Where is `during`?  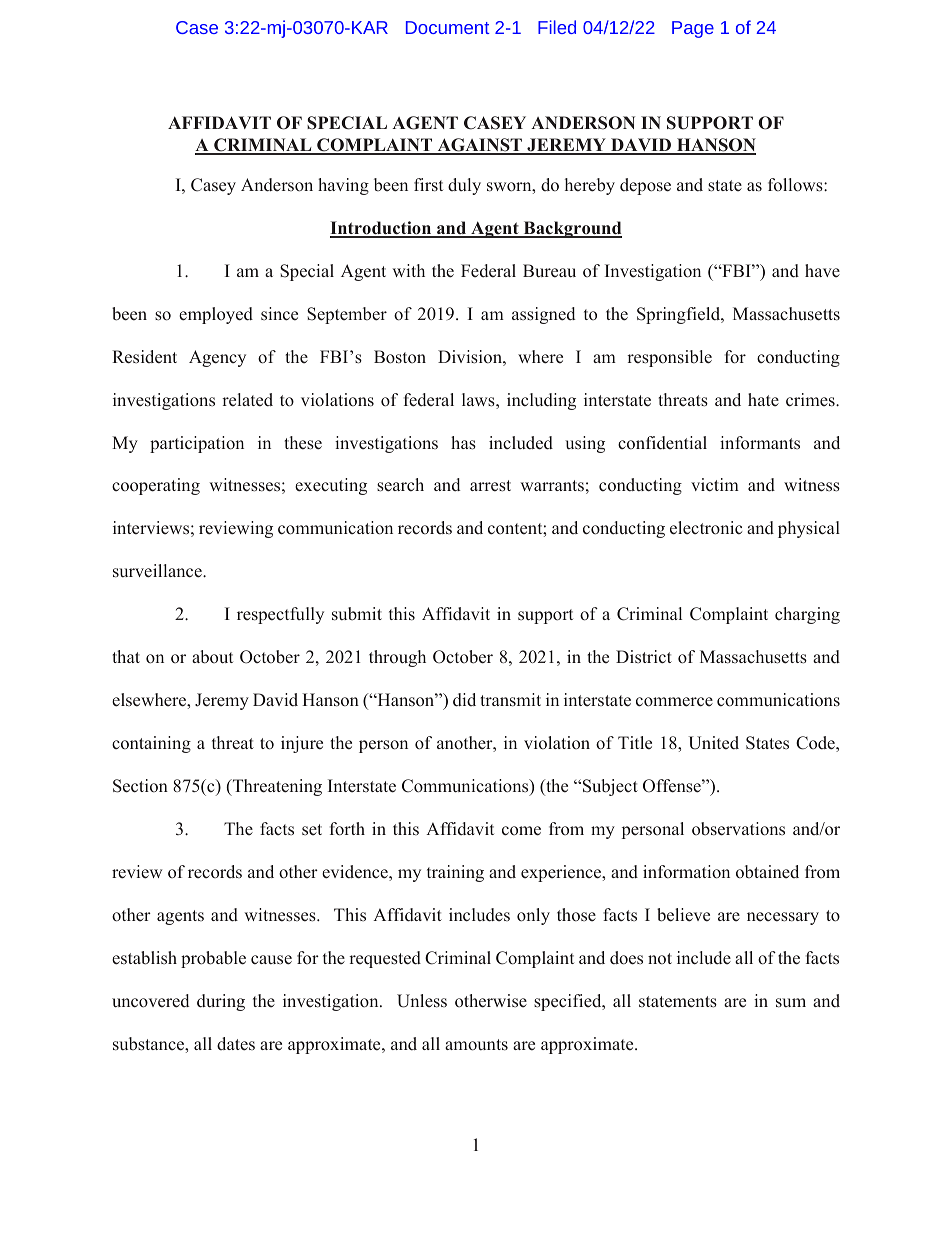
during is located at coordinates (221, 1002).
